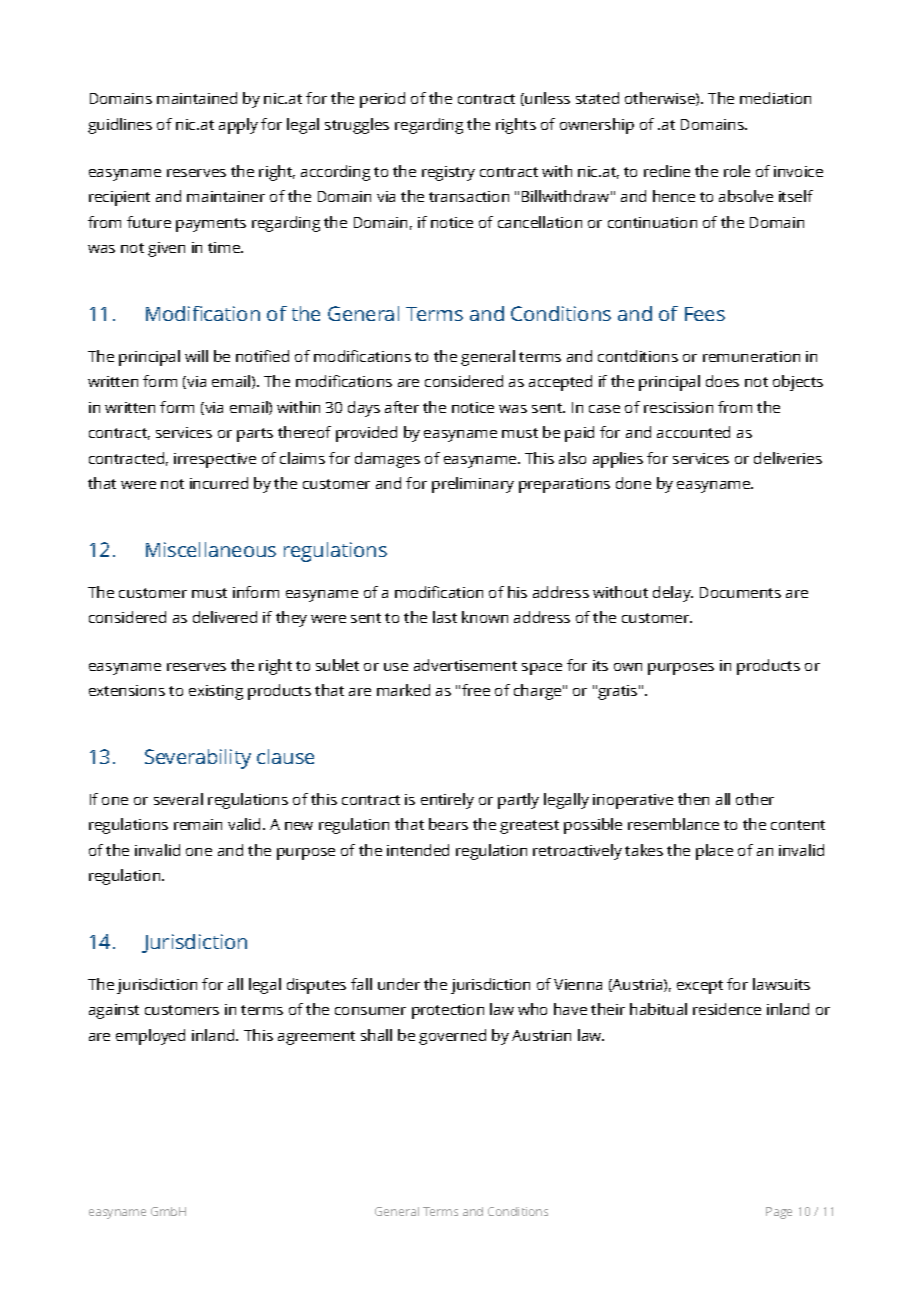  Describe the element at coordinates (197, 98) in the screenshot. I see `maintained` at that location.
